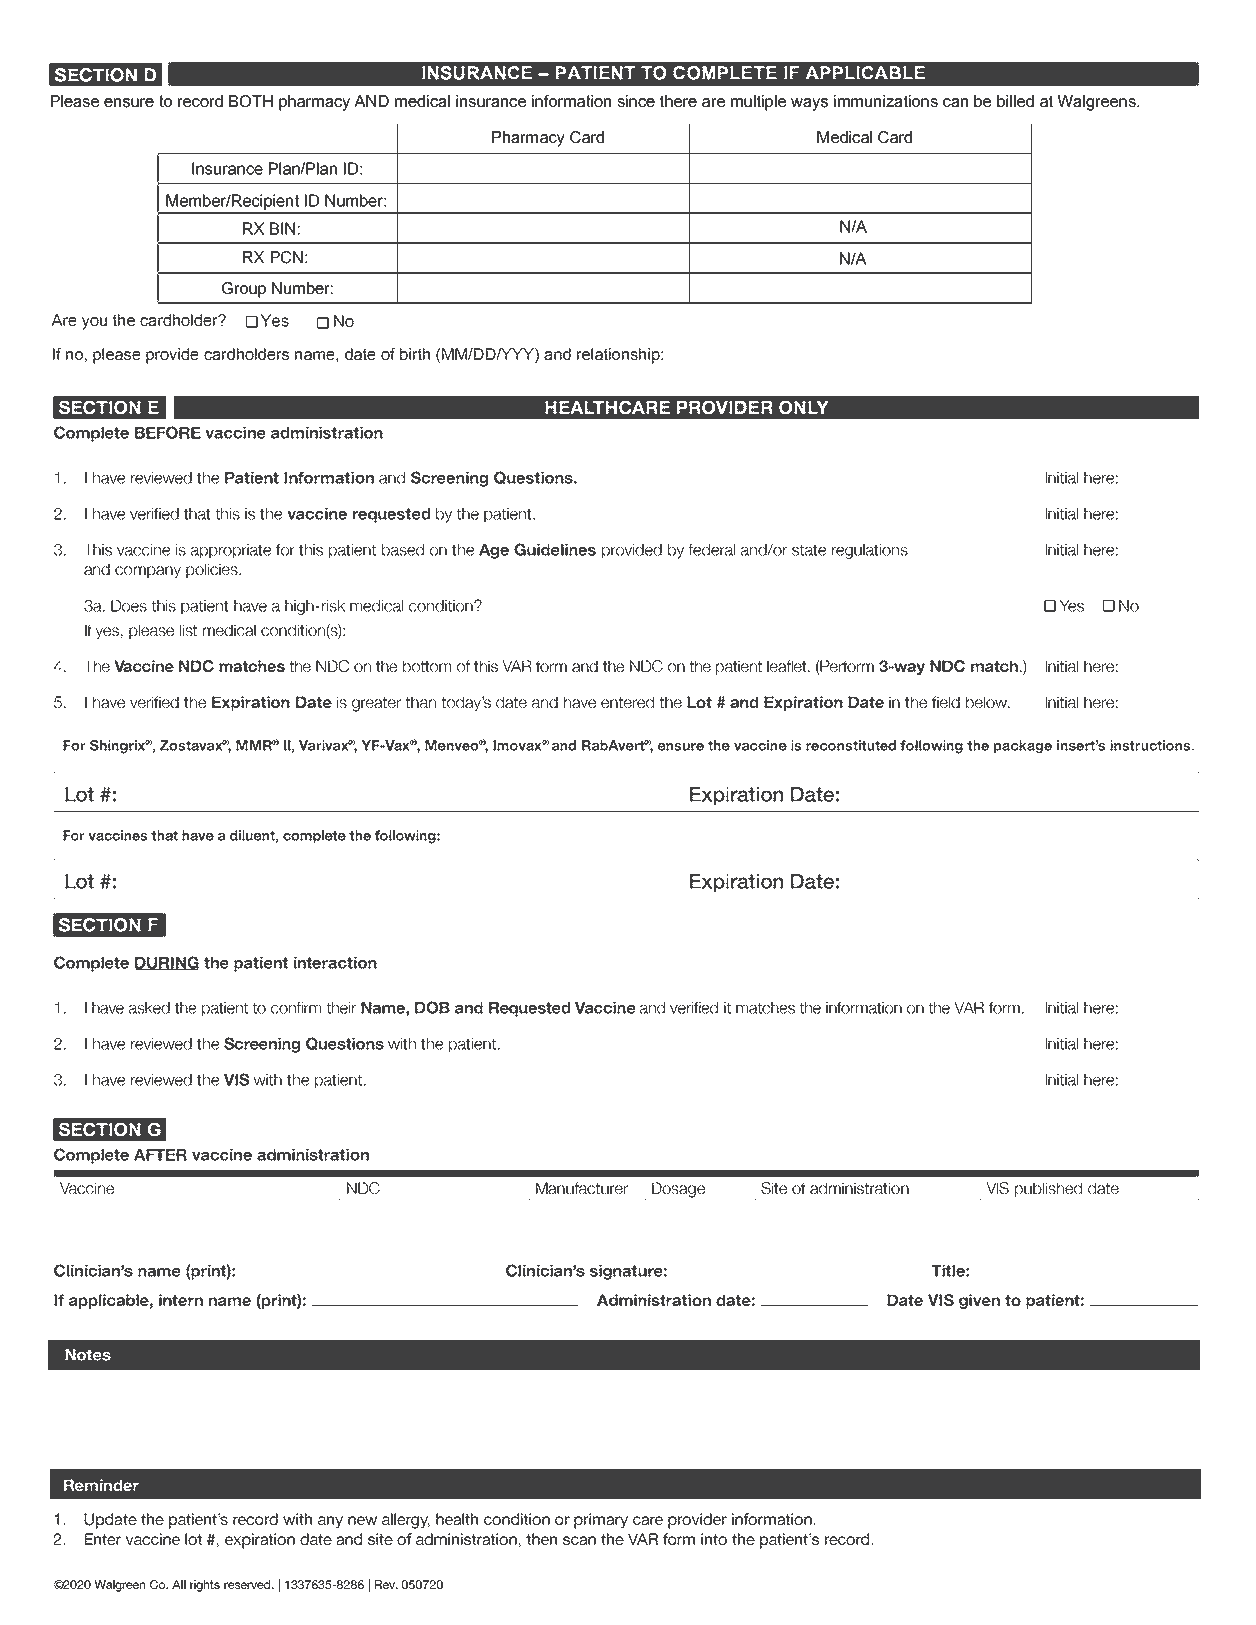  Describe the element at coordinates (870, 551) in the page. I see `regulations` at that location.
